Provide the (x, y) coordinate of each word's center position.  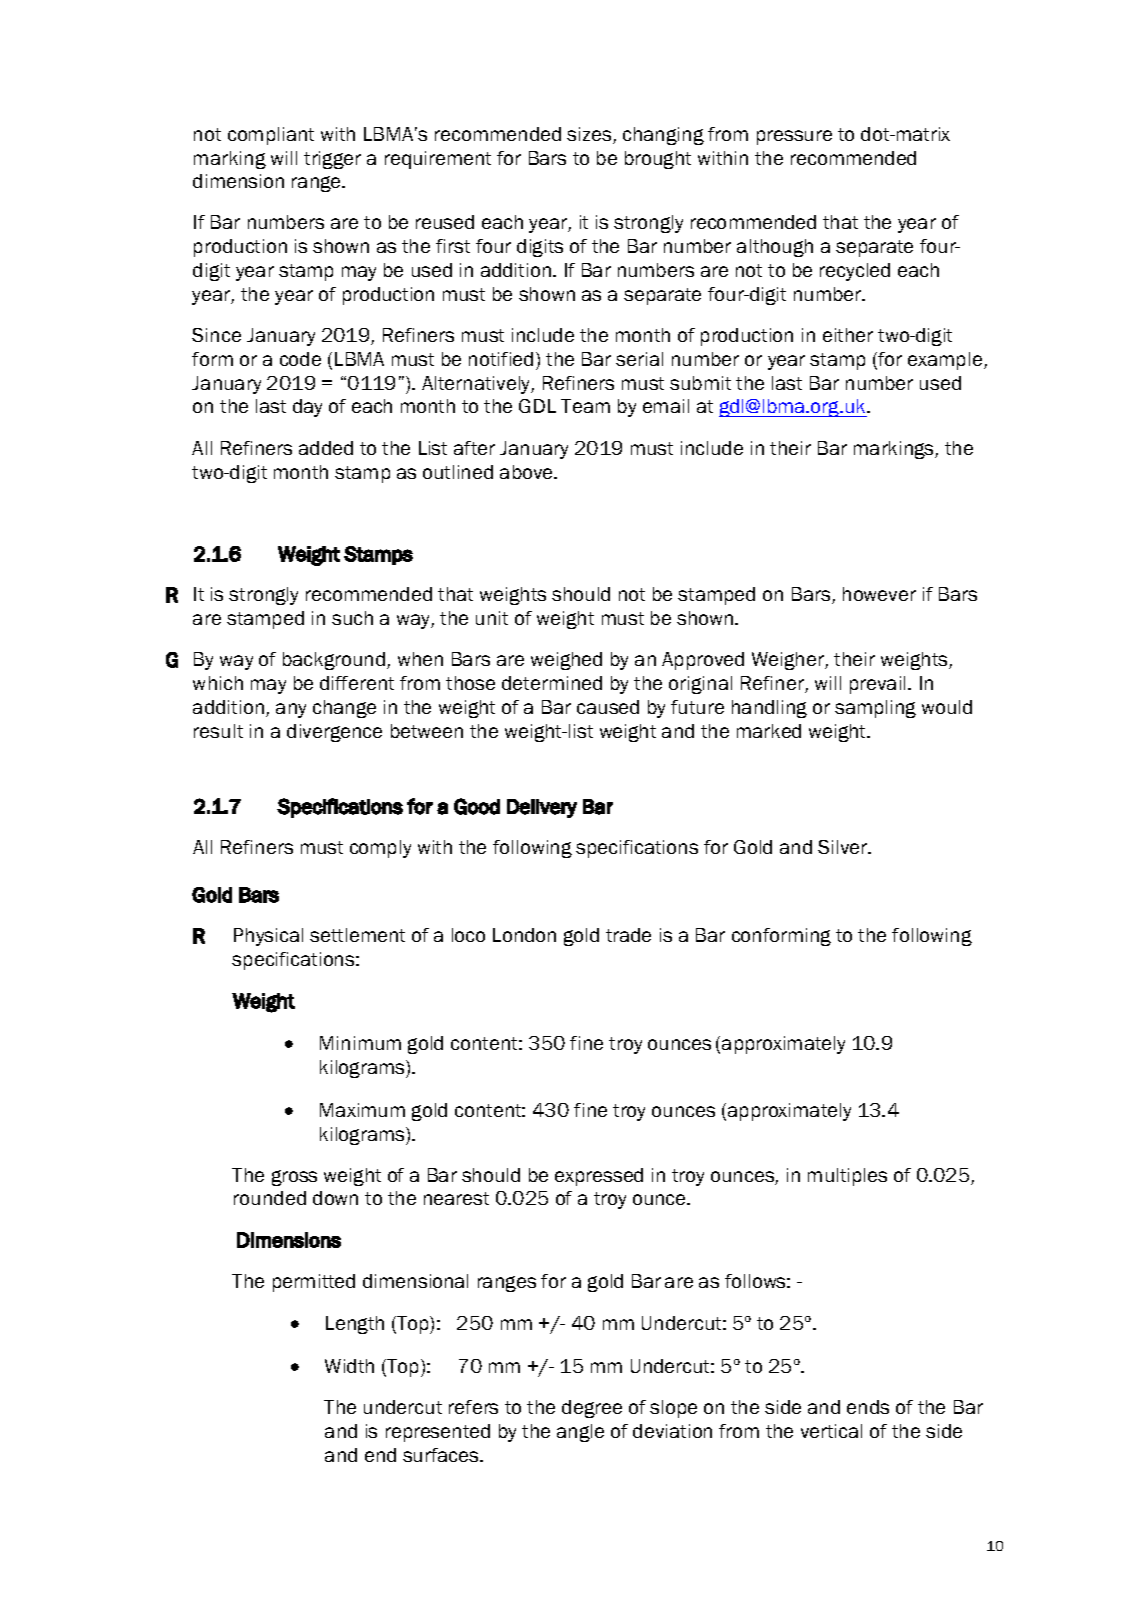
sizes (590, 135)
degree (592, 1409)
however (879, 594)
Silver (844, 847)
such (352, 618)
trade (628, 935)
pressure (794, 137)
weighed (566, 661)
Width (349, 1366)
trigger (332, 160)
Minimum (360, 1043)
